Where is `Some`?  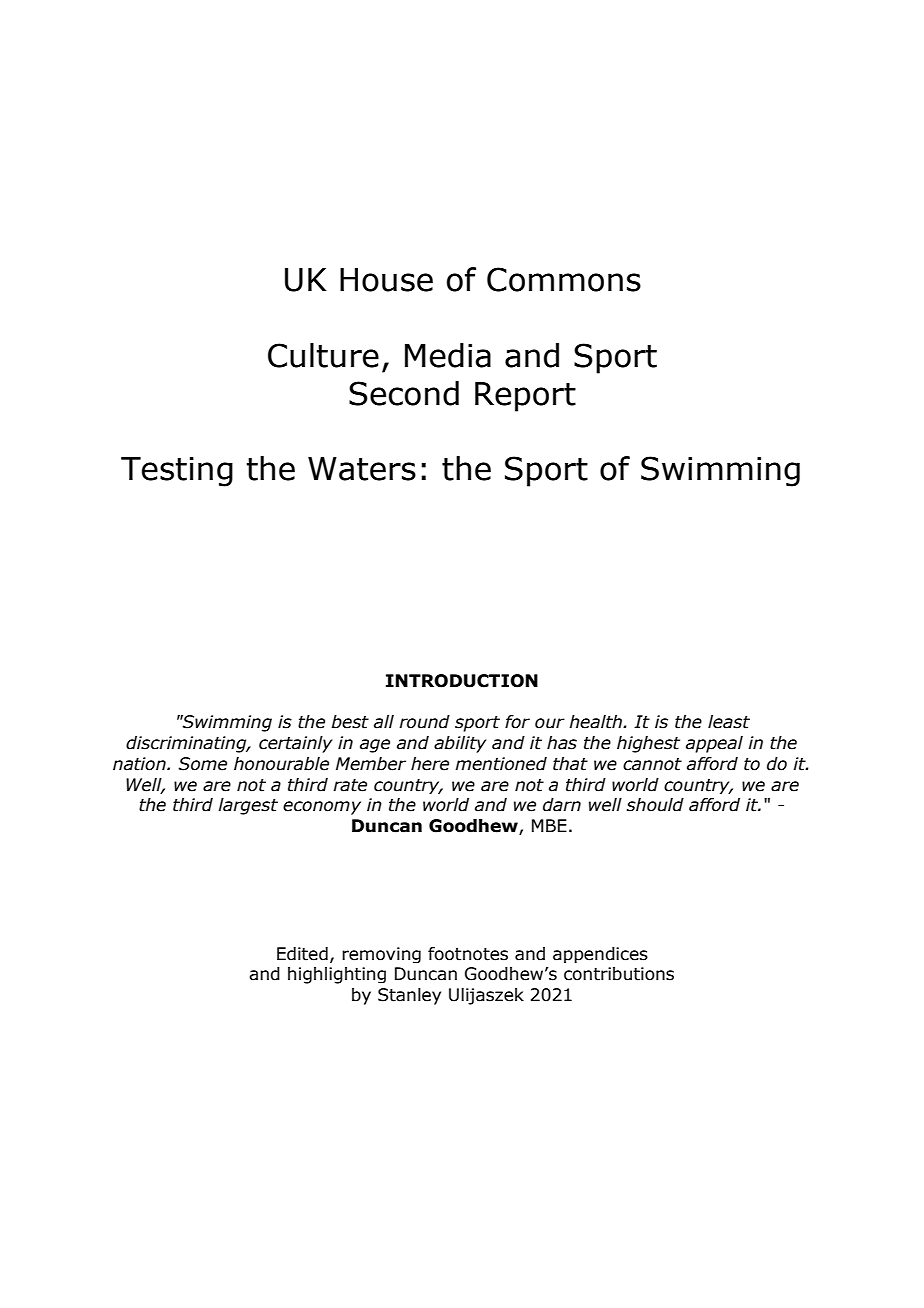 Some is located at coordinates (202, 764).
